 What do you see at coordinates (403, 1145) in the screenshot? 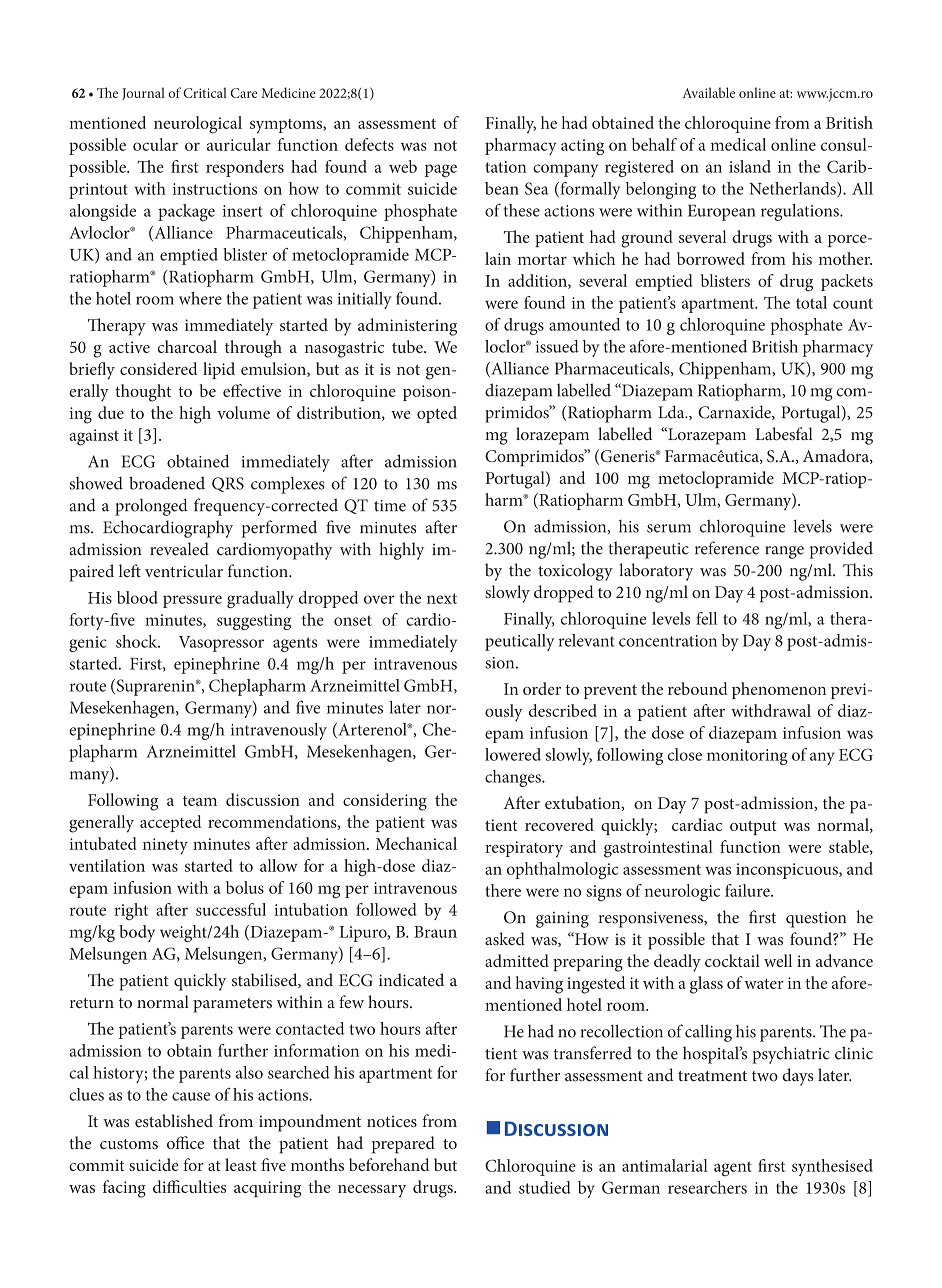
I see `prepared` at bounding box center [403, 1145].
